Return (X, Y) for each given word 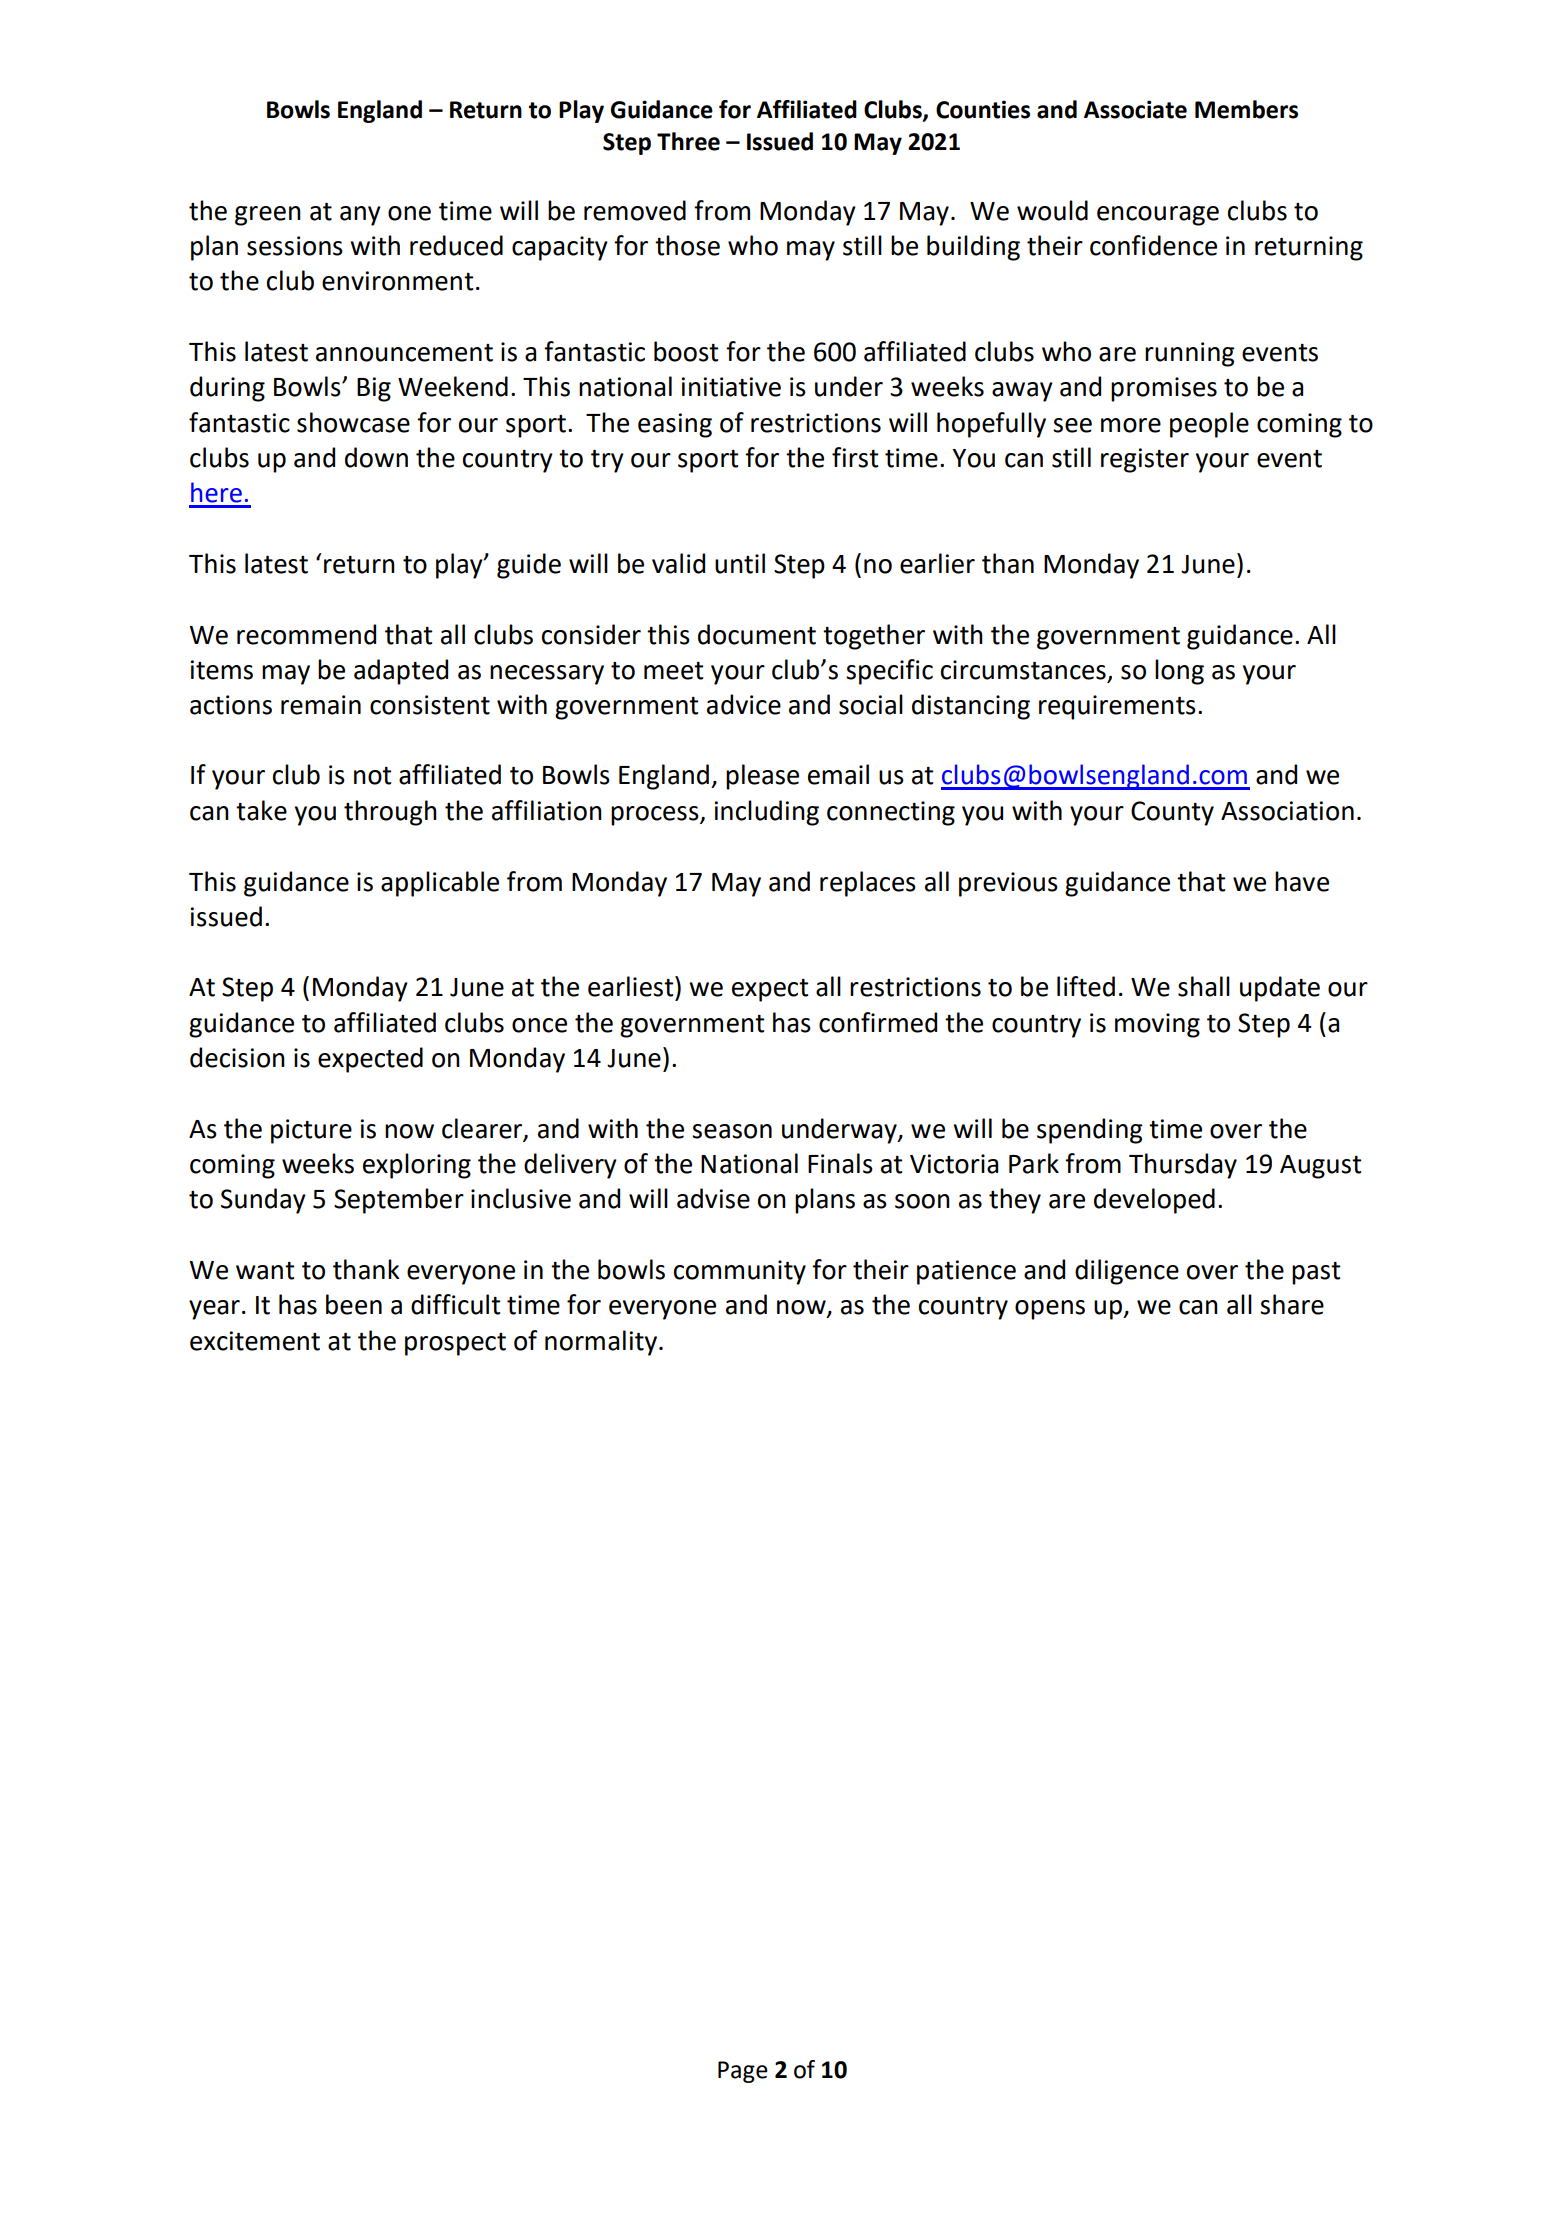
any (360, 216)
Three (688, 141)
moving (1157, 1025)
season (732, 1131)
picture (311, 1131)
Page (743, 2072)
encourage (1158, 216)
